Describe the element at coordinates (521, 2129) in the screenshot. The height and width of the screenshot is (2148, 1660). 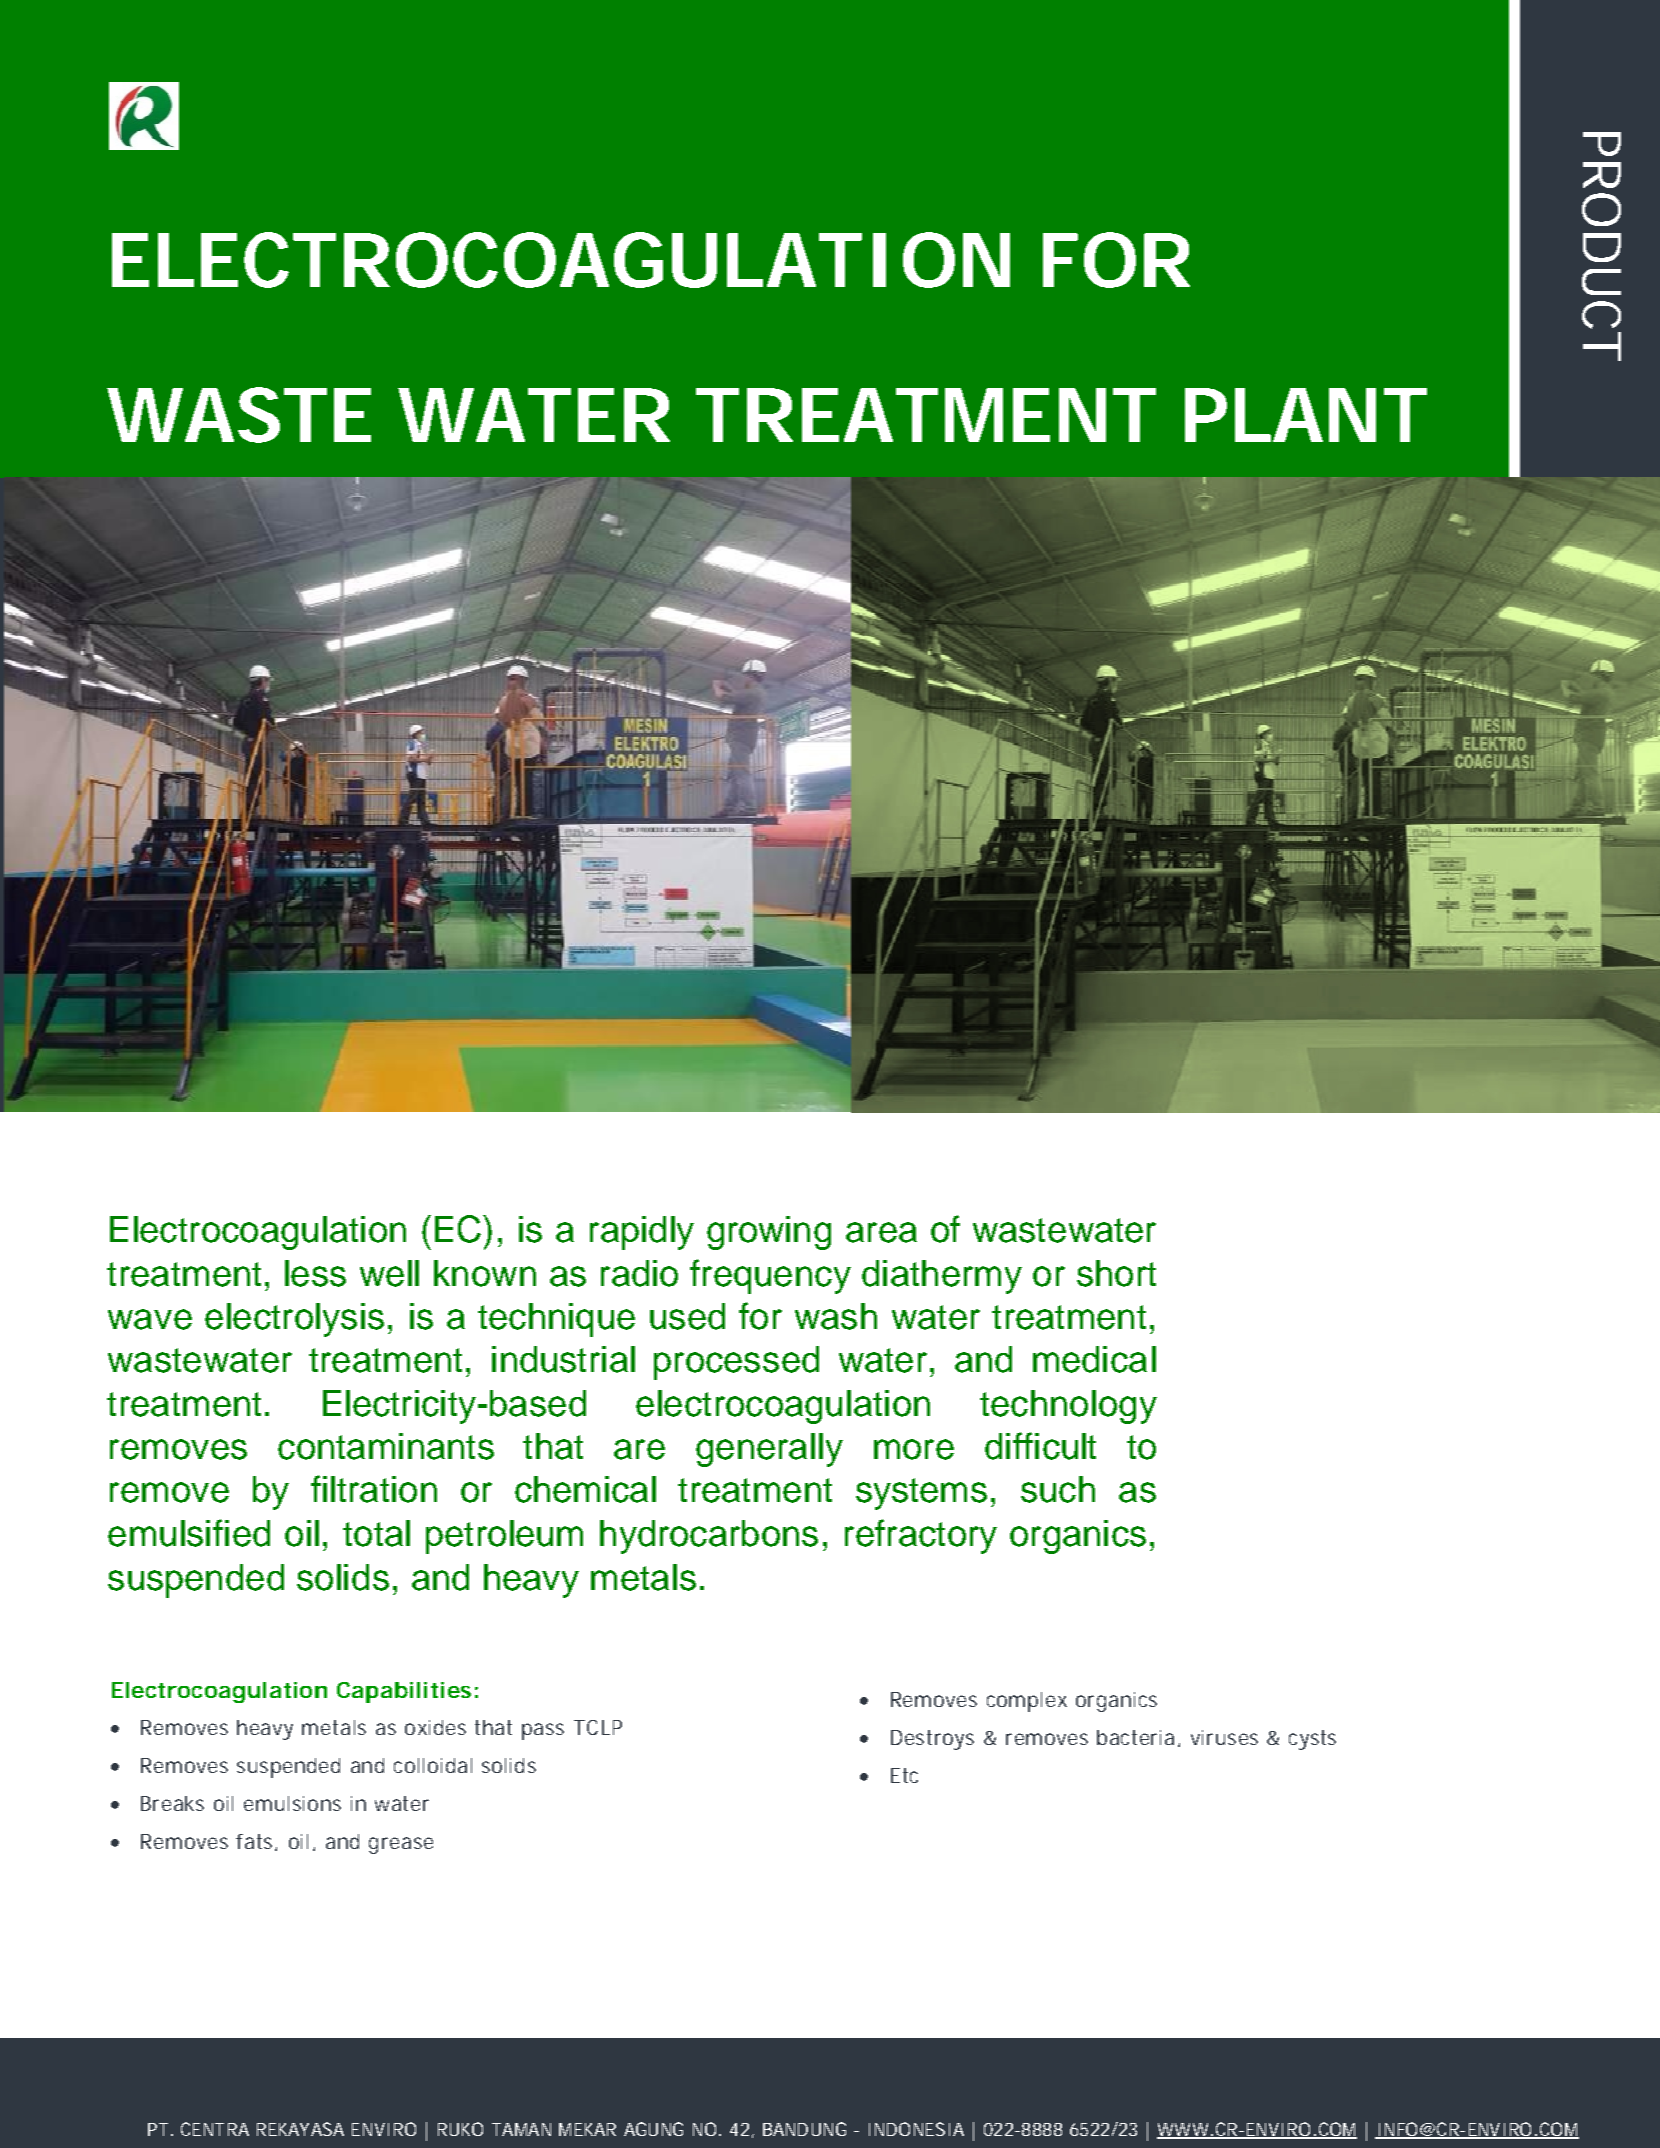
I see `TAMAN` at that location.
